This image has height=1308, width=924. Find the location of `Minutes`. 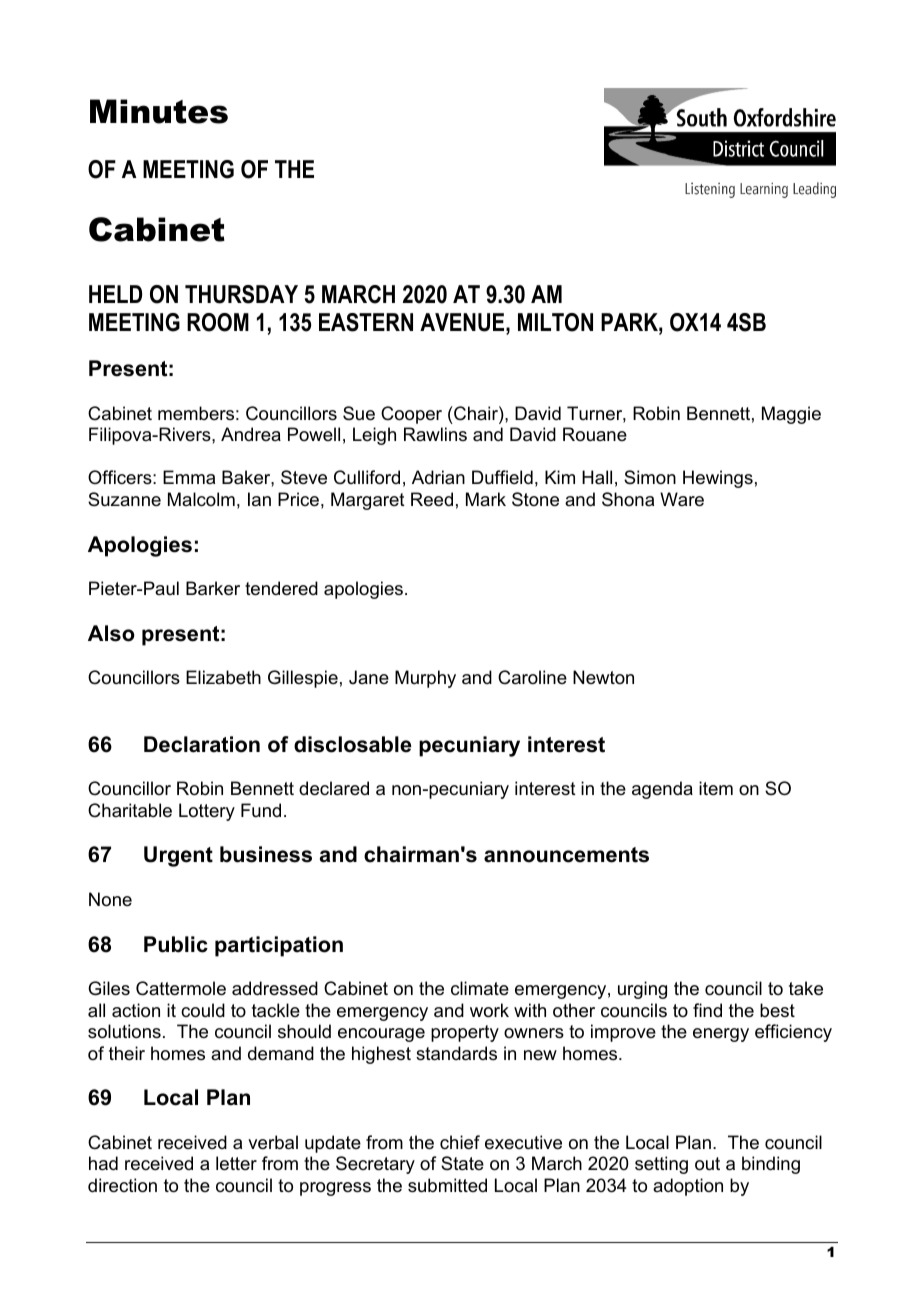

Minutes is located at coordinates (159, 111).
